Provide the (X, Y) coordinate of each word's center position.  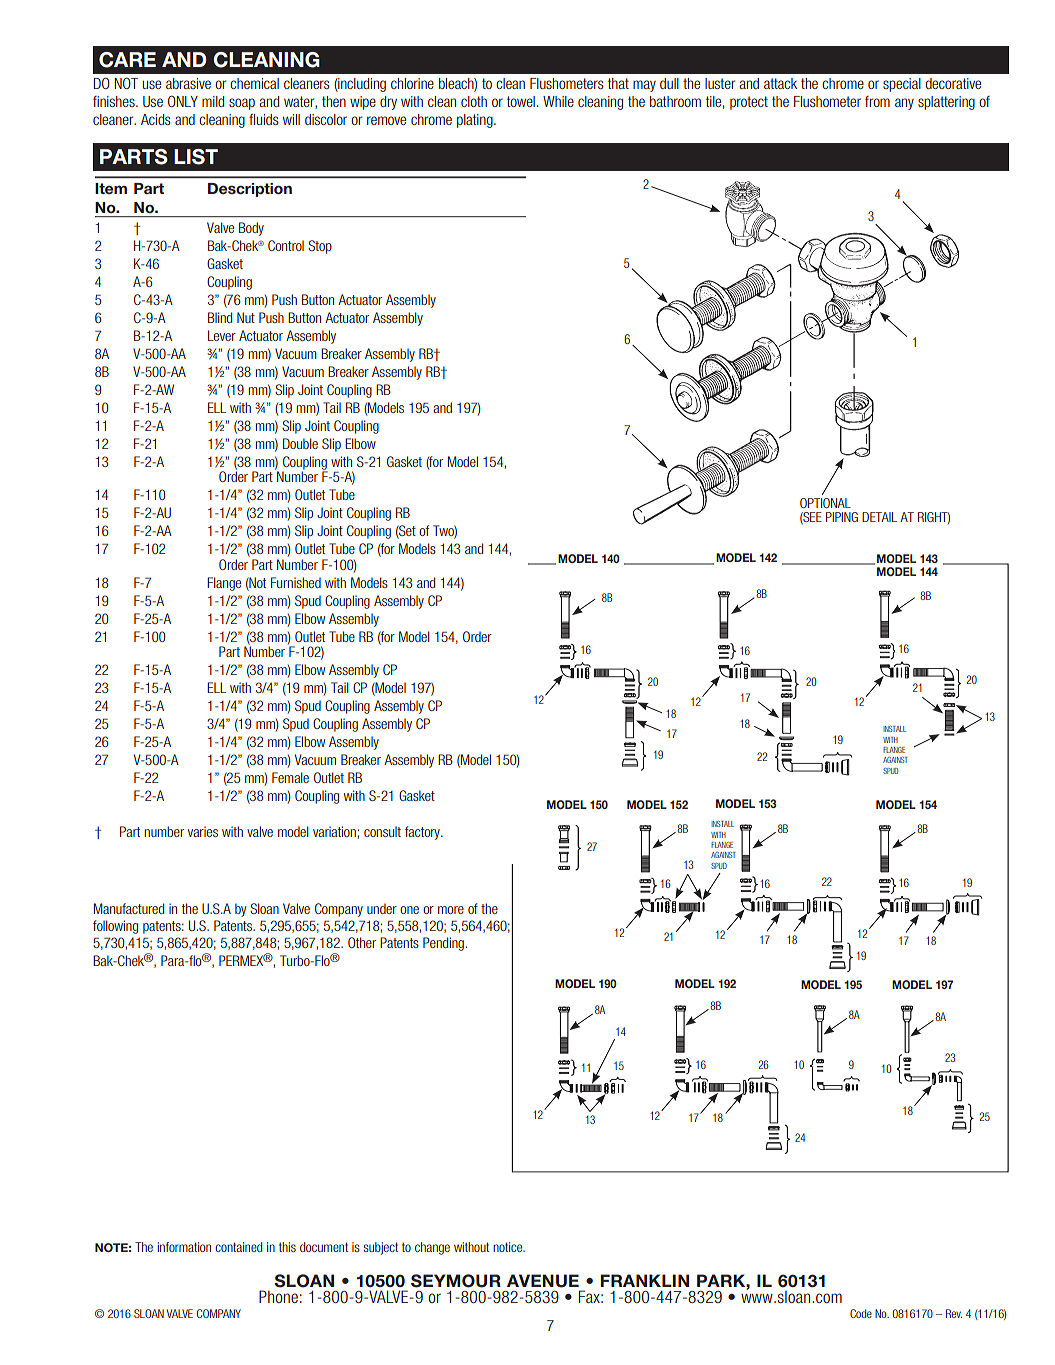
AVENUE (543, 1281)
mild (213, 101)
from (877, 101)
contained (238, 1247)
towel (521, 101)
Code (861, 1313)
